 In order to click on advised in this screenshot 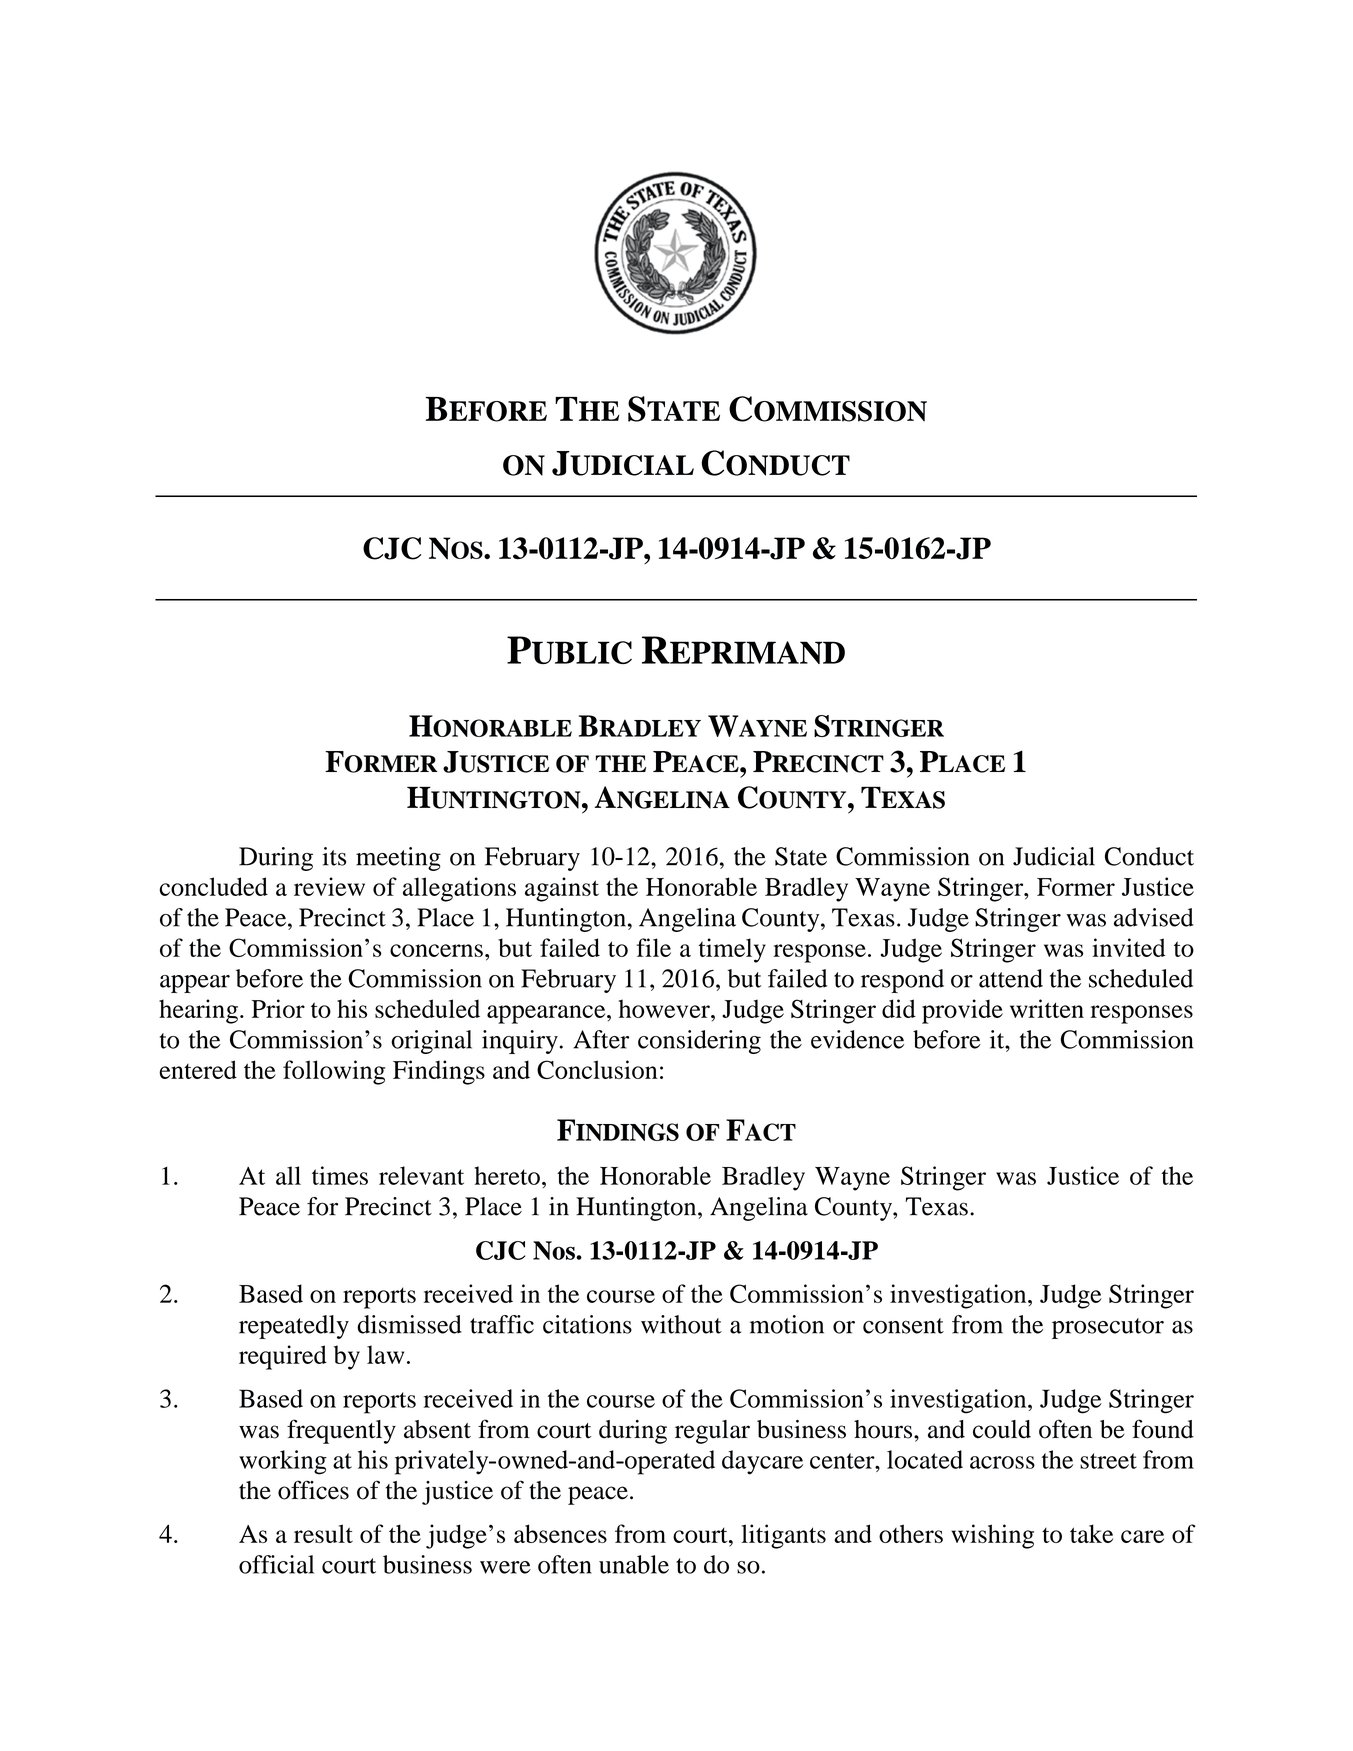, I will do `click(1154, 917)`.
